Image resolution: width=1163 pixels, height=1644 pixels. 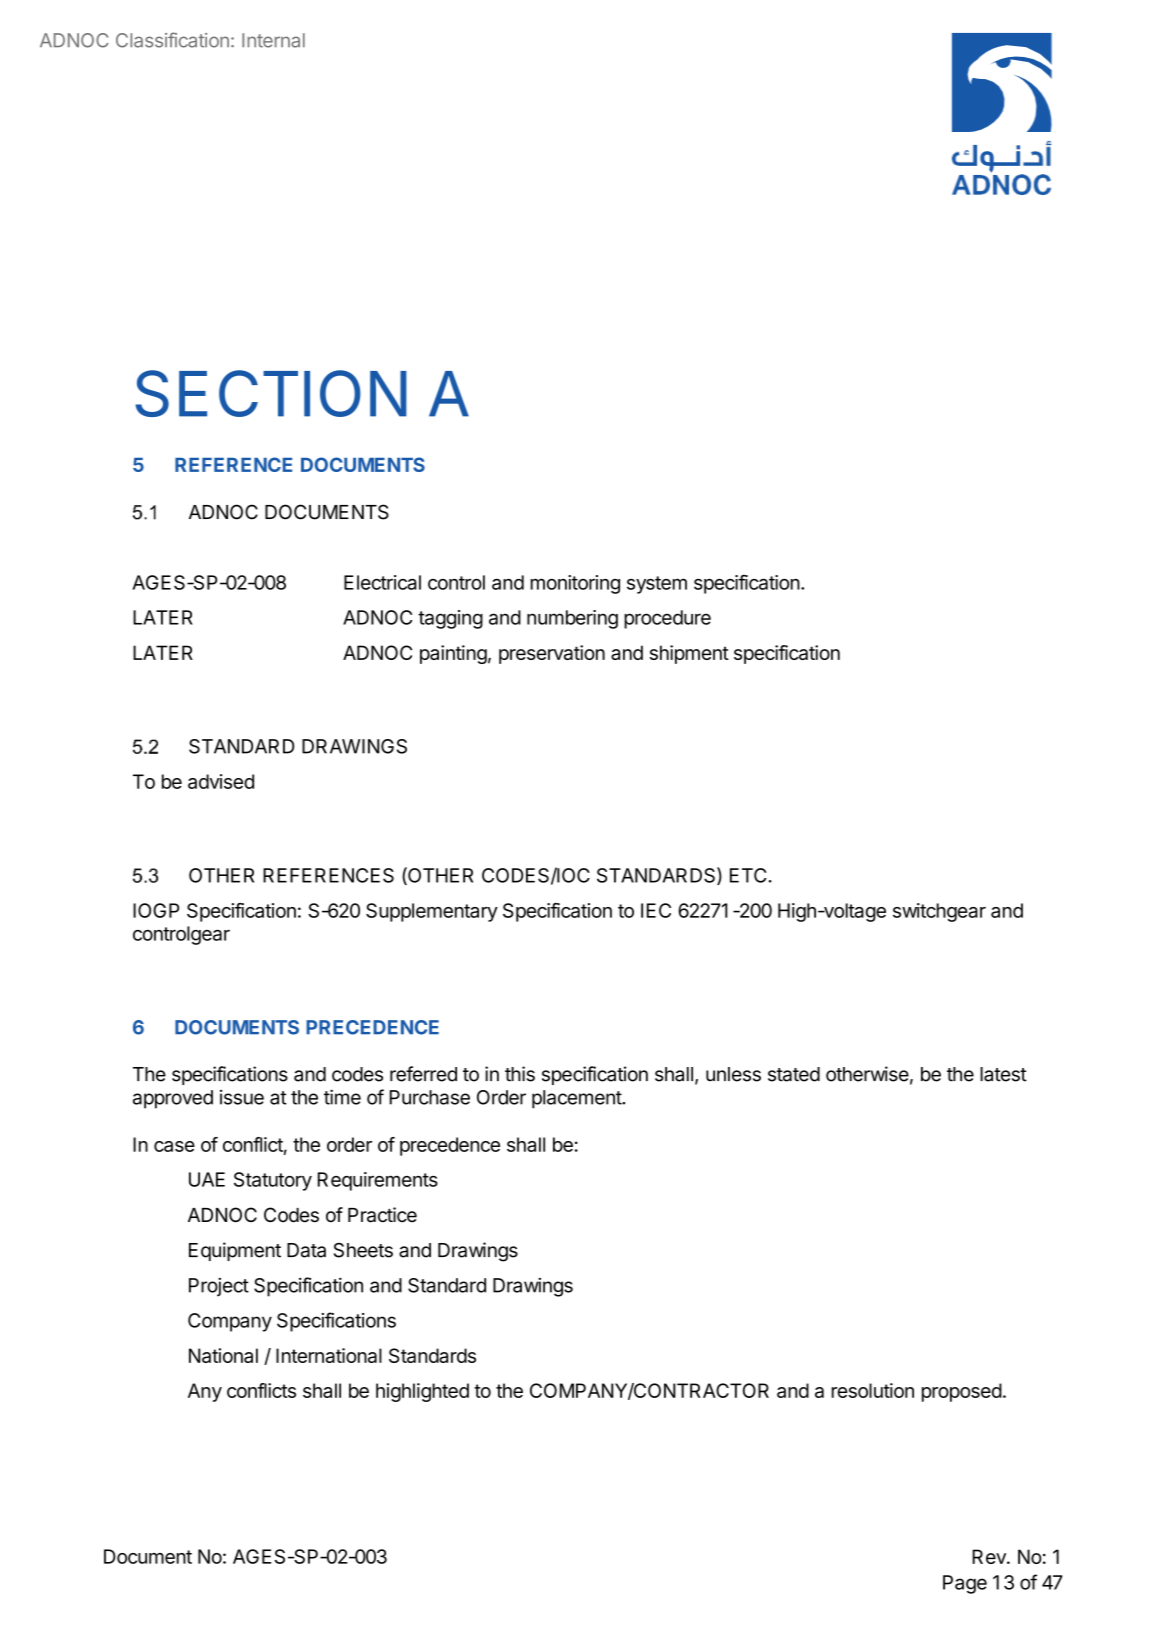 What do you see at coordinates (219, 1286) in the page?
I see `Project` at bounding box center [219, 1286].
